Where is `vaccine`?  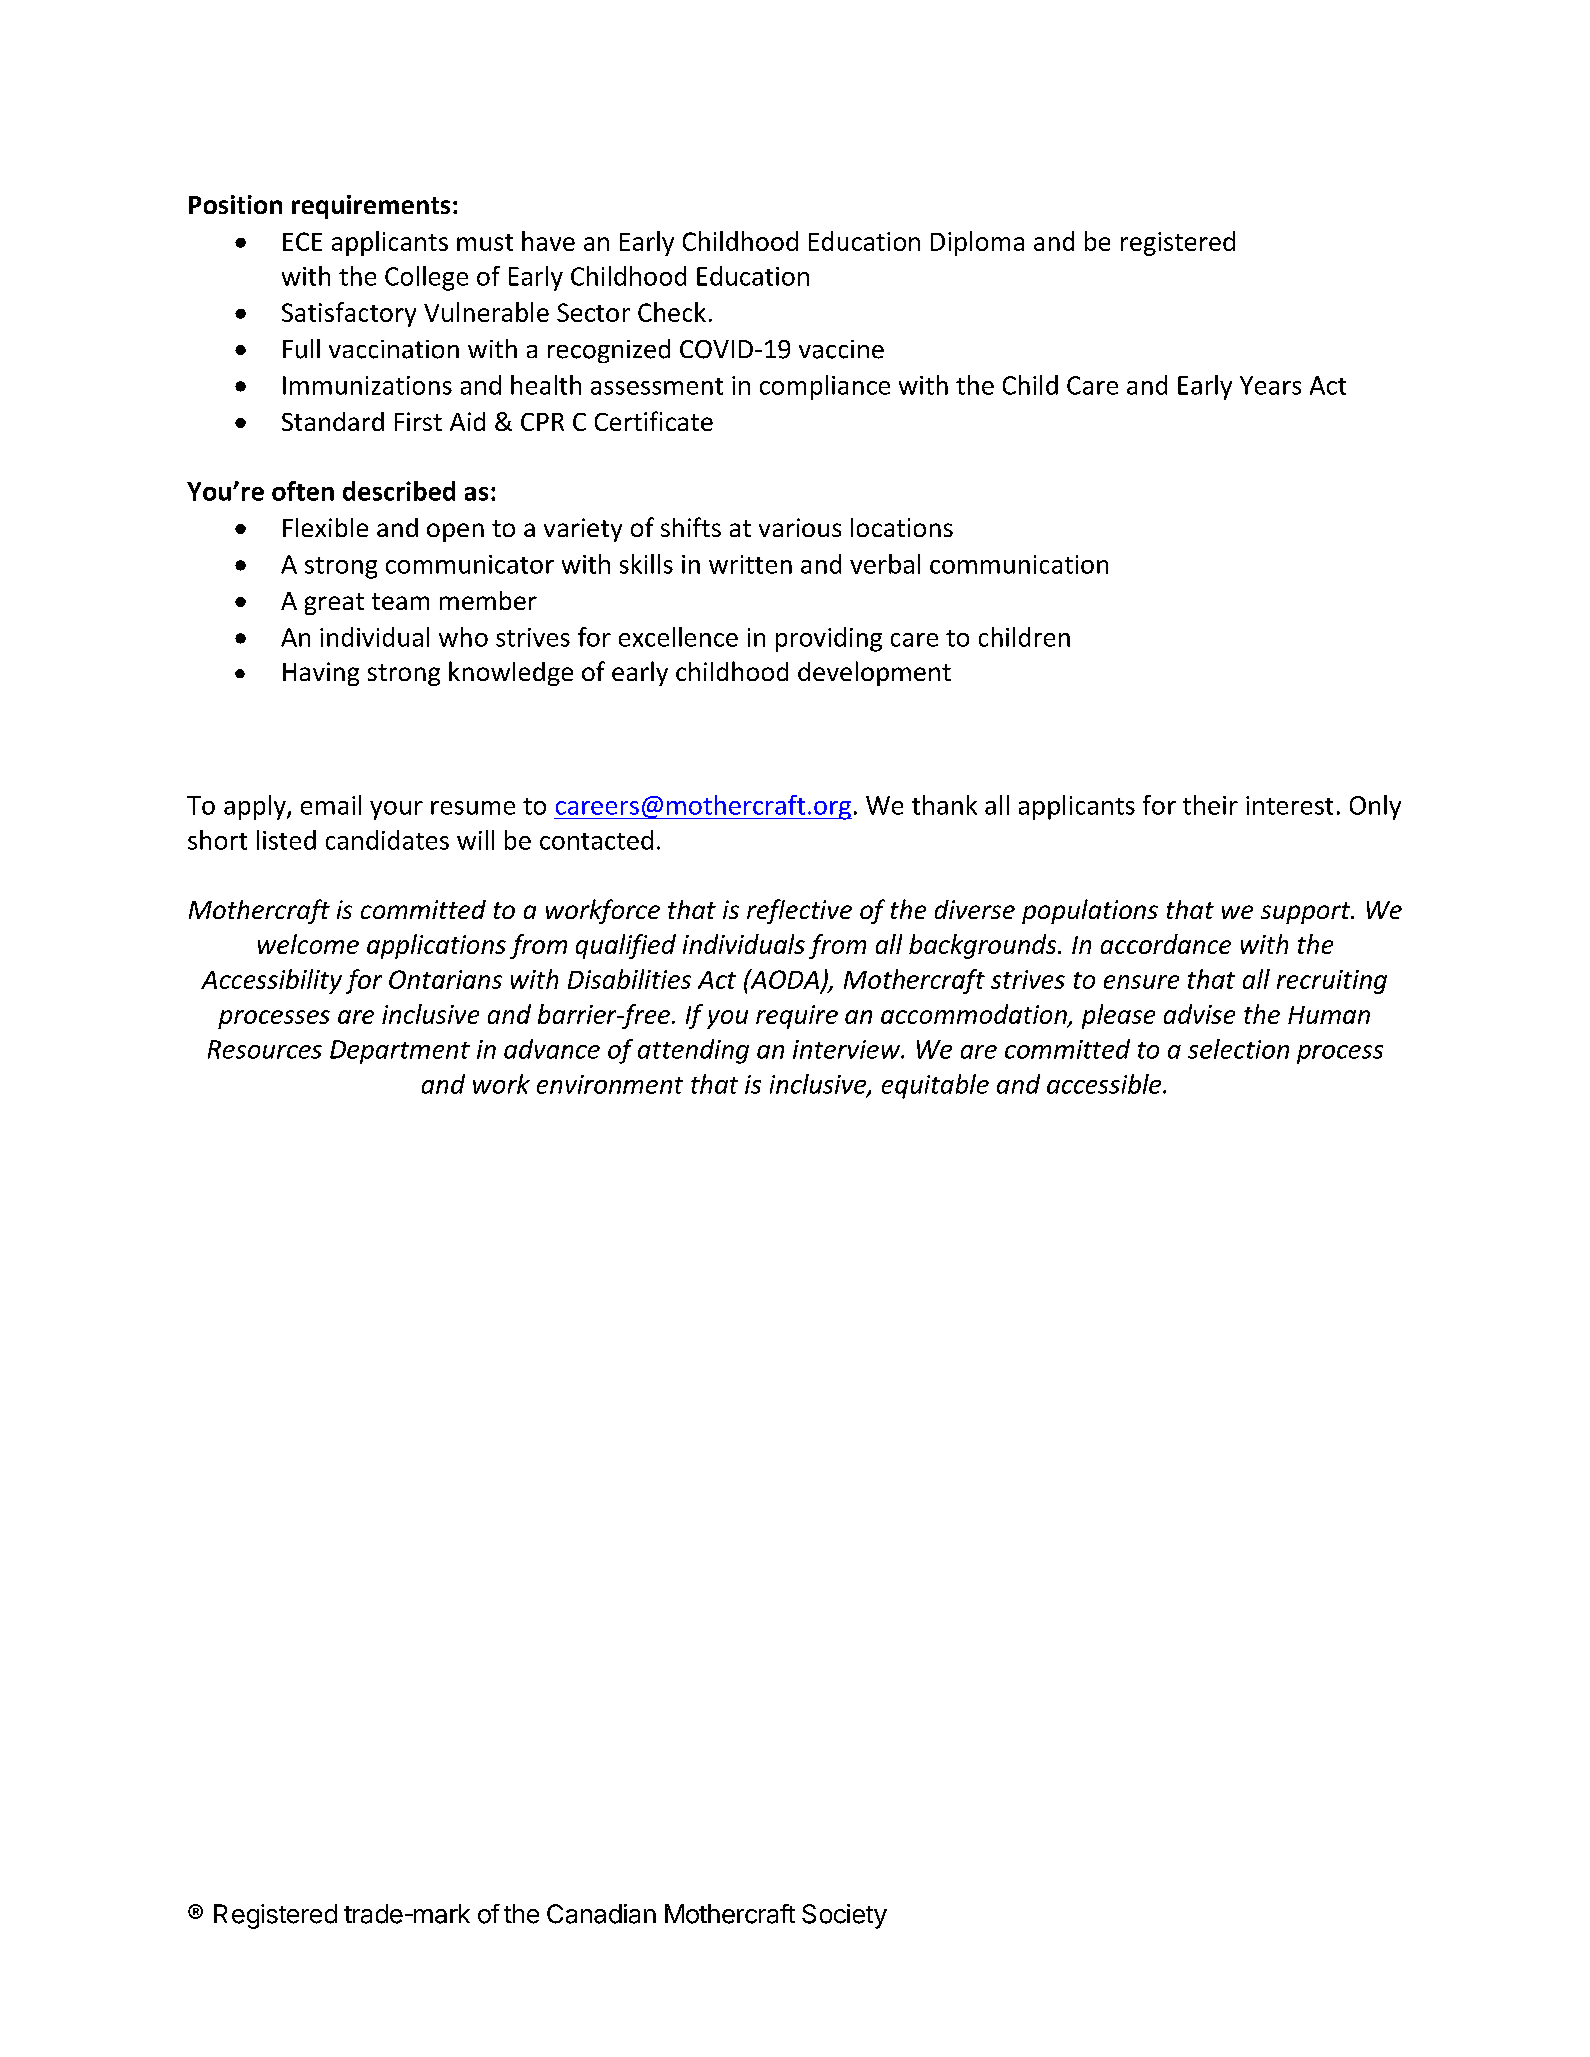 vaccine is located at coordinates (841, 349).
